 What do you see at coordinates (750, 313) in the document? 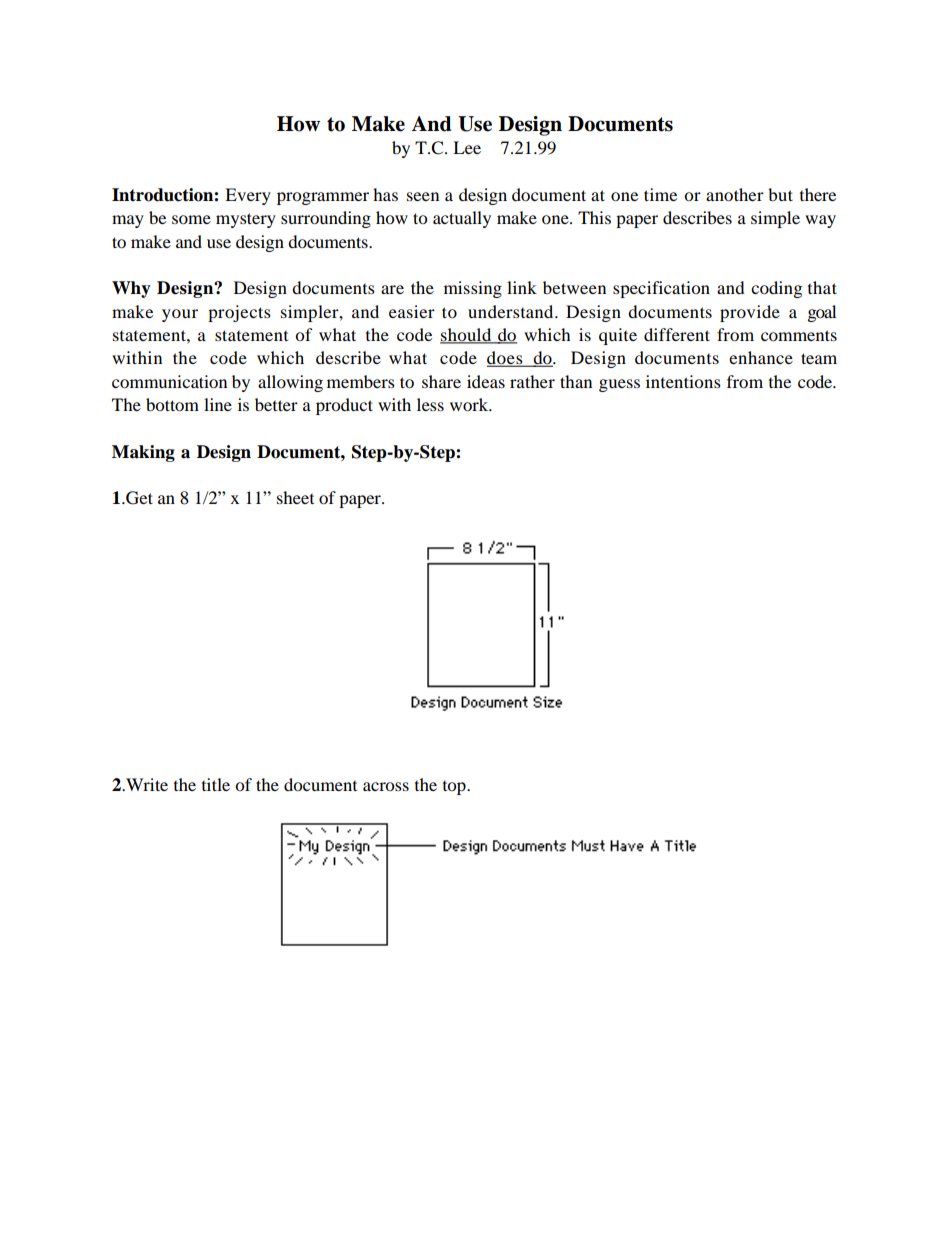
I see `provide` at bounding box center [750, 313].
